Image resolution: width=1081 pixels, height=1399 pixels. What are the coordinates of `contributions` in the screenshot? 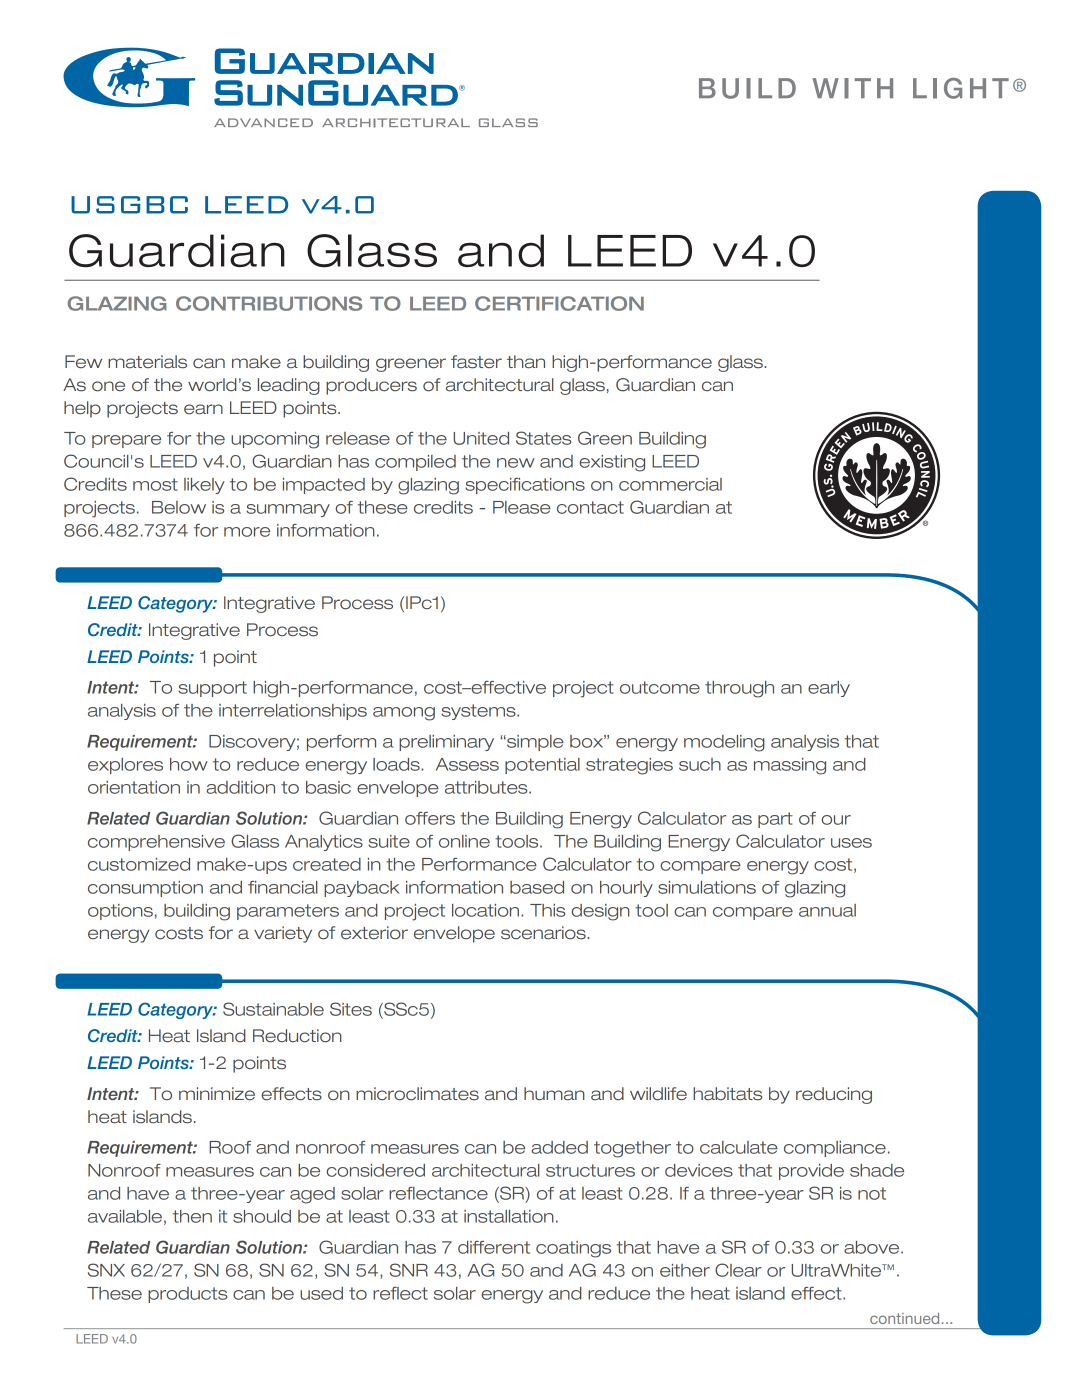 It's located at (269, 303).
